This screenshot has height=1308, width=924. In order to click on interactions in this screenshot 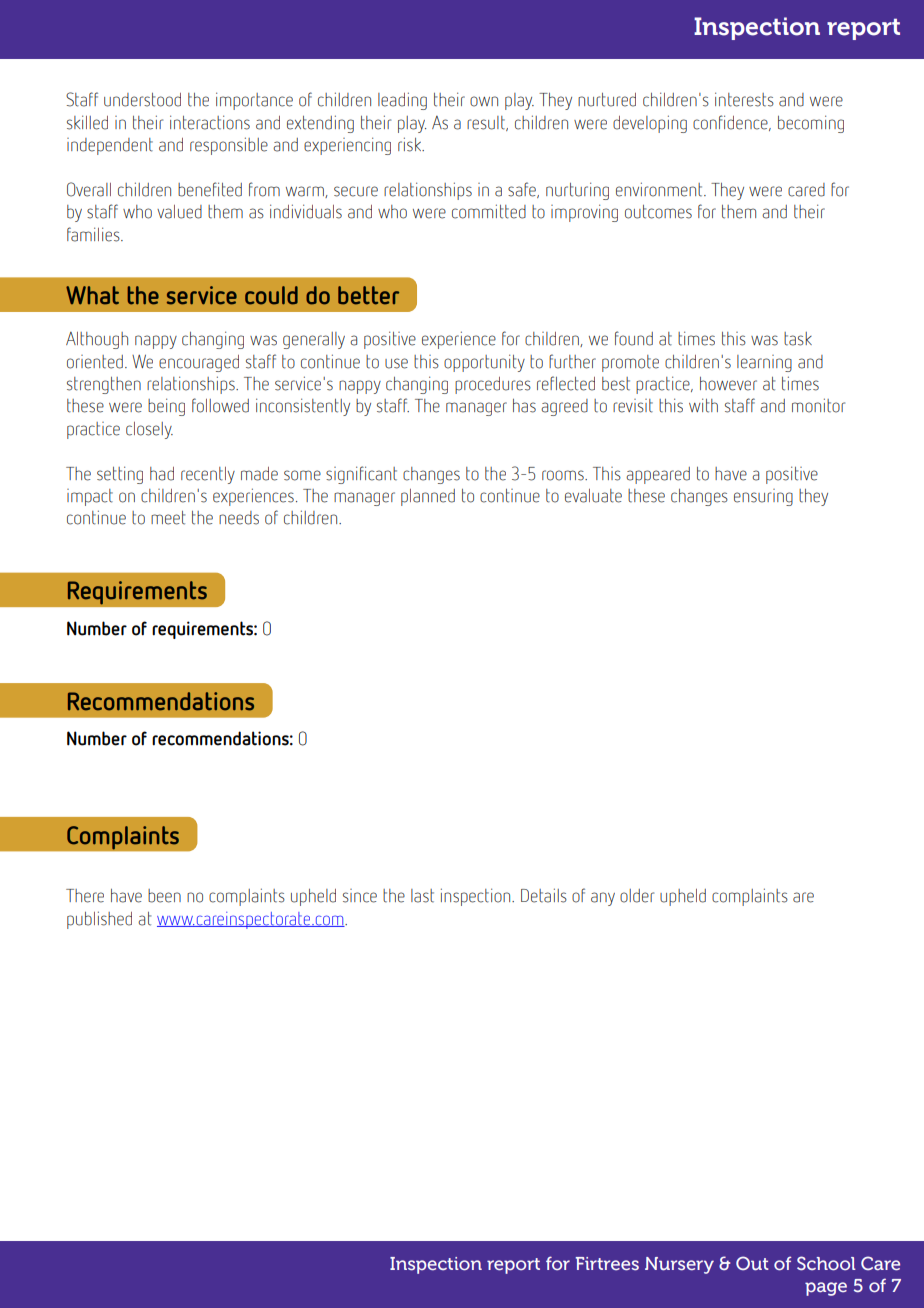, I will do `click(210, 122)`.
